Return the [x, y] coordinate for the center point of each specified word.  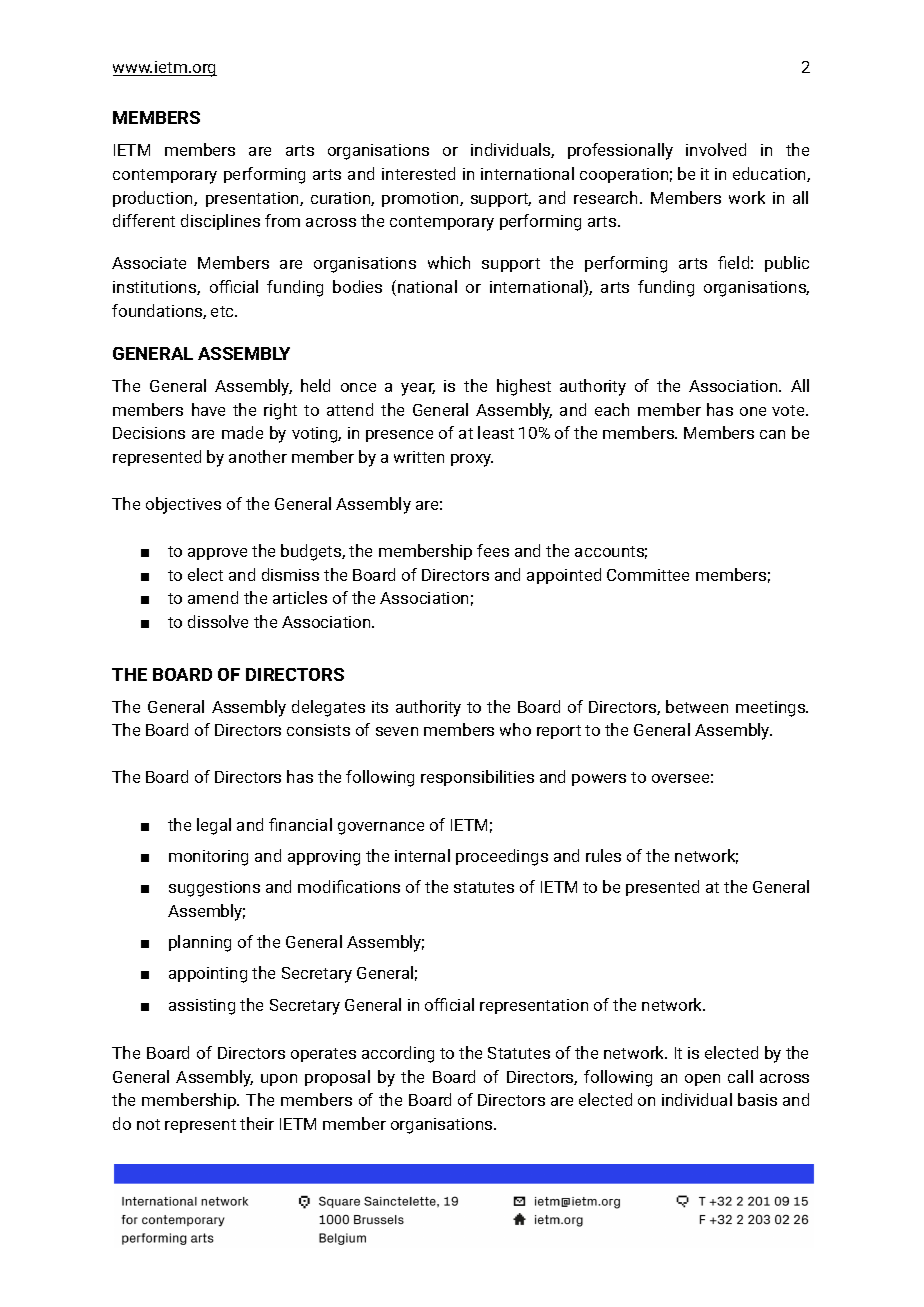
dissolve [218, 621]
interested [418, 173]
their [257, 1123]
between [697, 706]
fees [493, 550]
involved [716, 149]
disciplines [220, 222]
